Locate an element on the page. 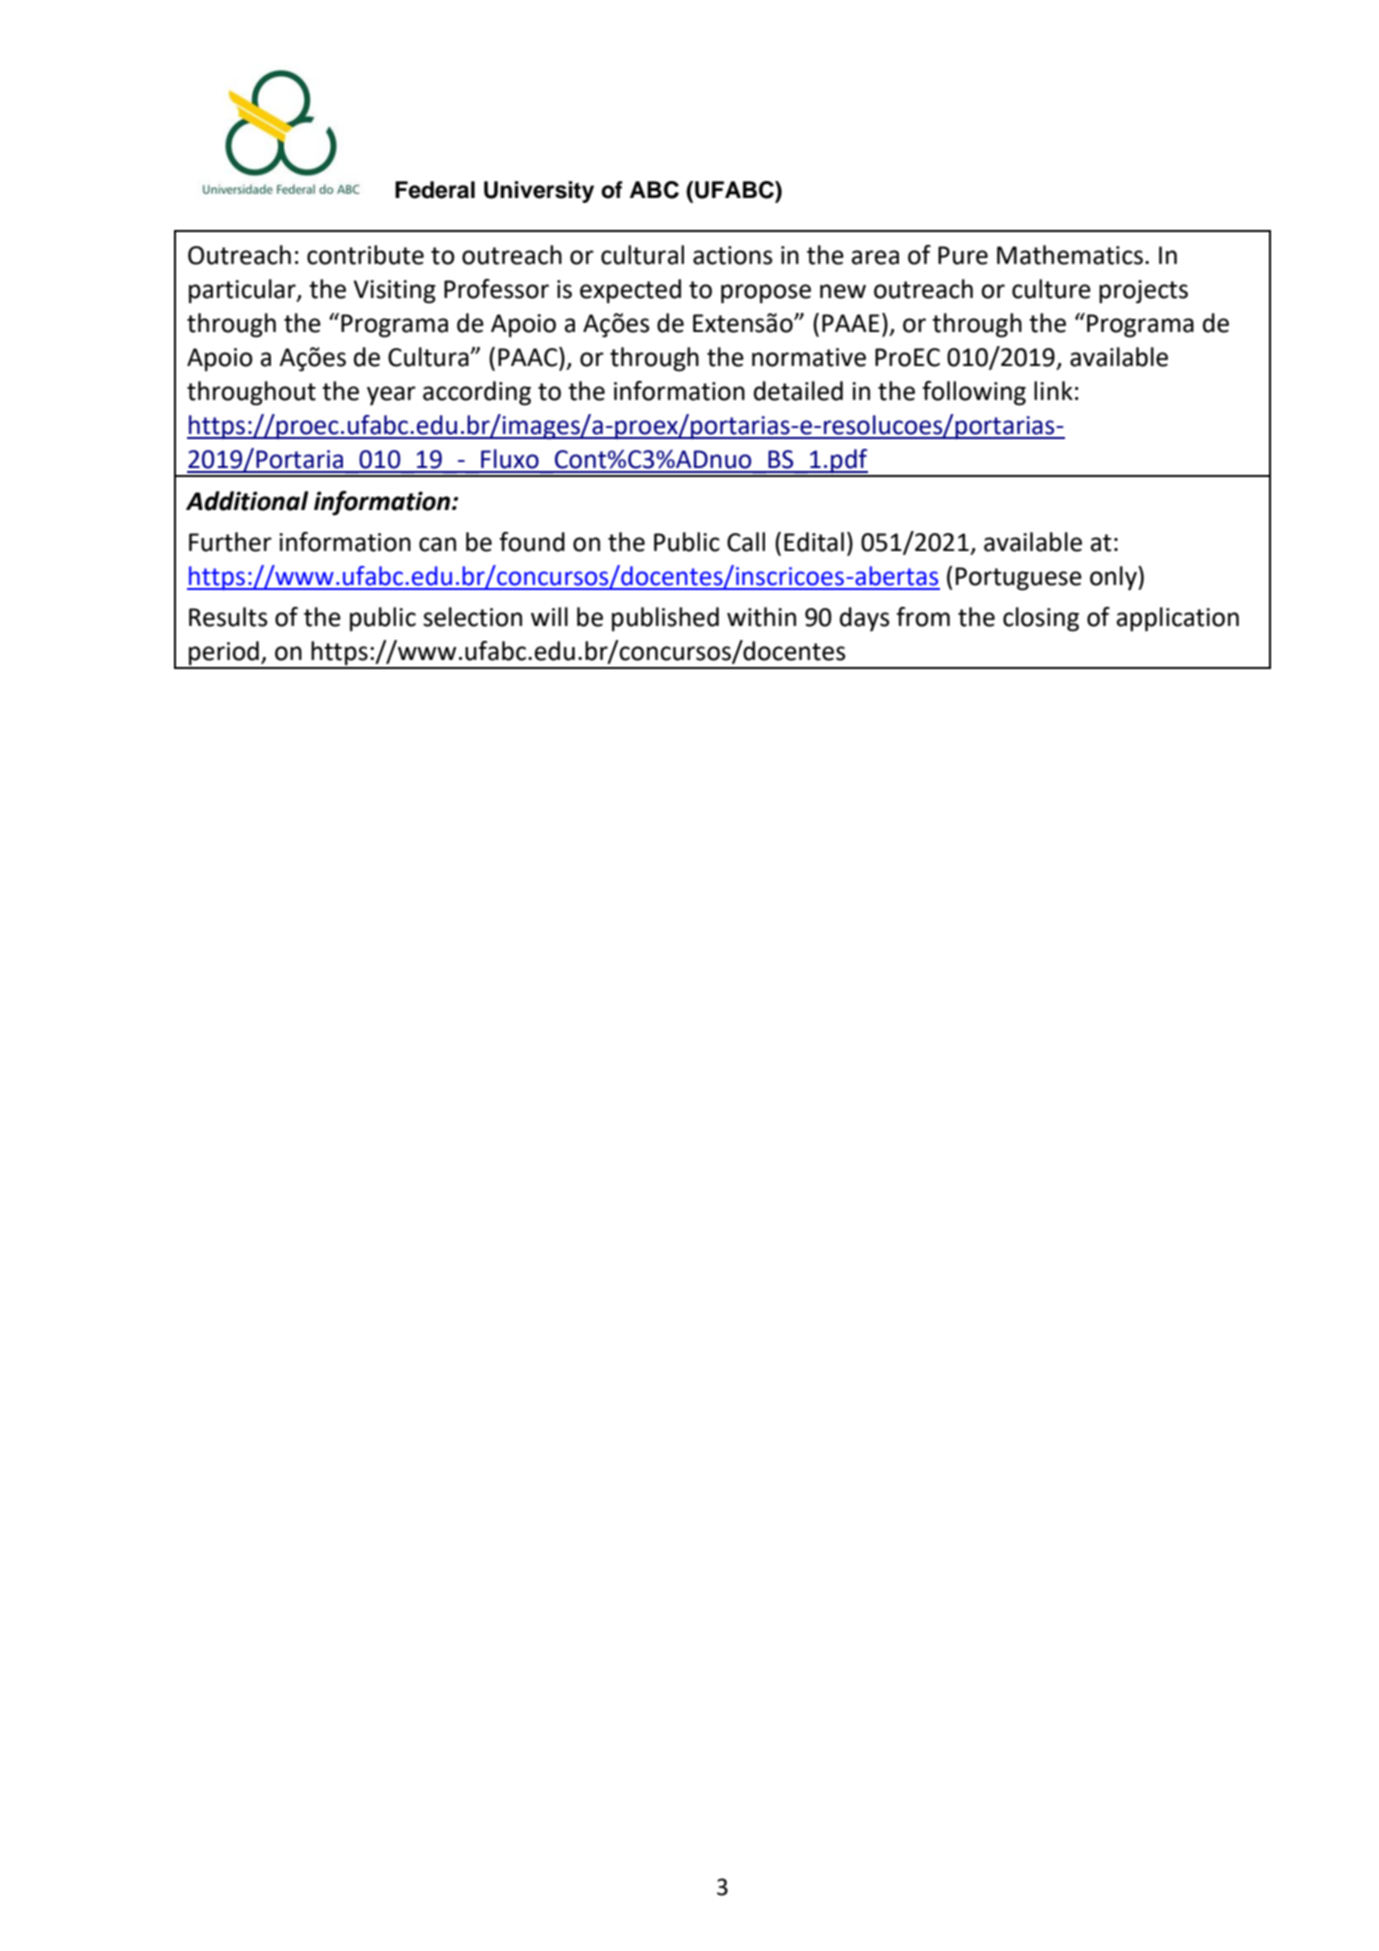  propose is located at coordinates (766, 294).
